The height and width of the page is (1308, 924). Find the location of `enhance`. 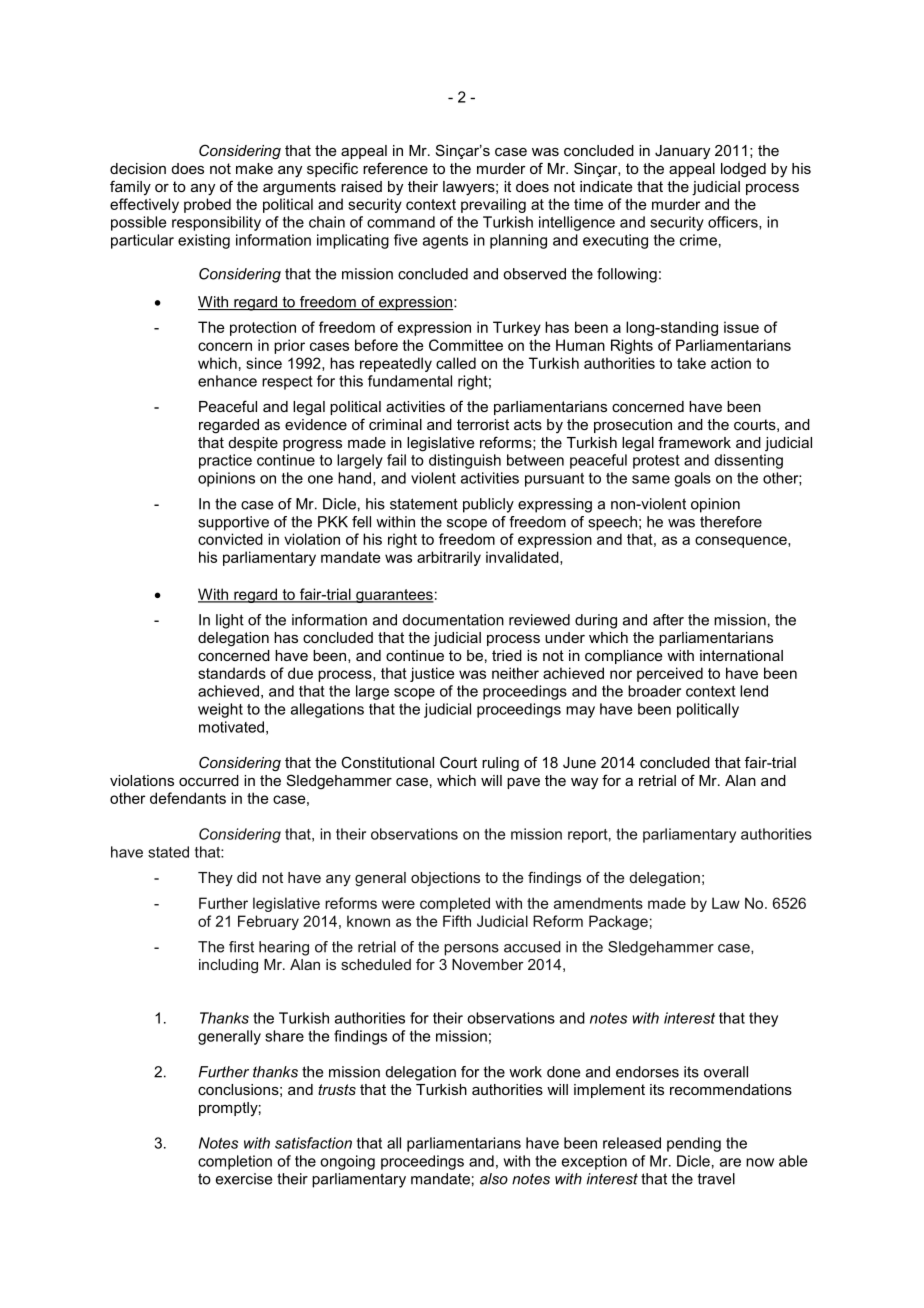

enhance is located at coordinates (227, 381).
